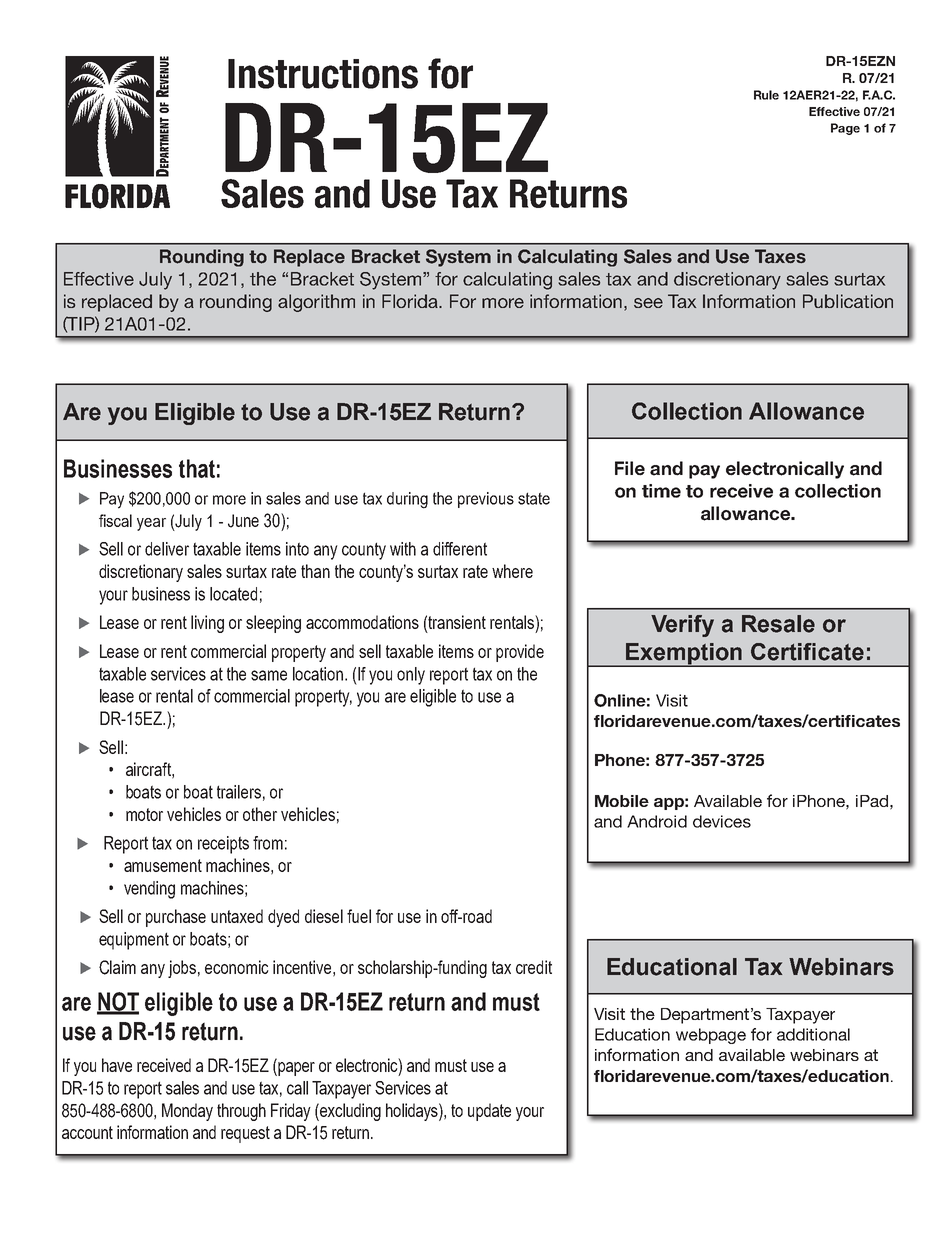 This document has height=1233, width=952. Describe the element at coordinates (512, 571) in the document. I see `where` at that location.
